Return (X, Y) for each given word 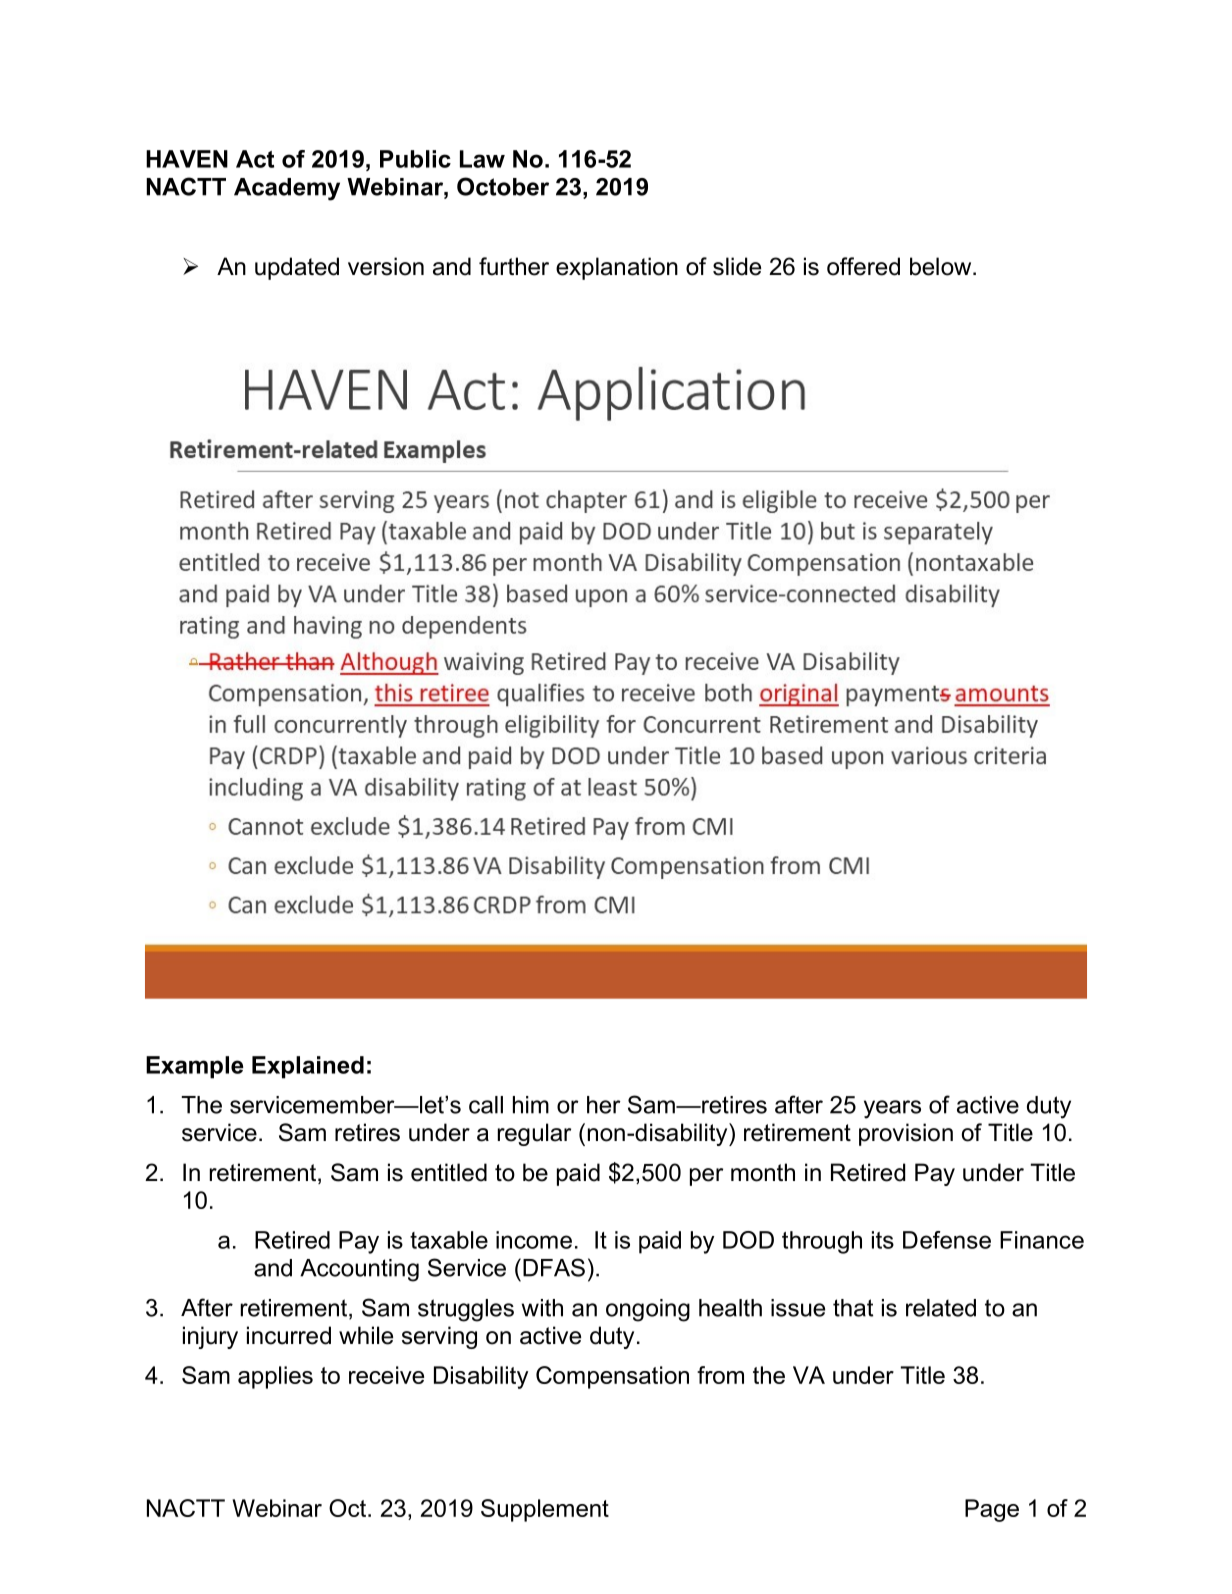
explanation (617, 268)
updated (297, 268)
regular (534, 1134)
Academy (287, 189)
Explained (308, 1067)
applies (275, 1377)
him (531, 1105)
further (514, 266)
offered (863, 266)
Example (194, 1067)
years (892, 1109)
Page (992, 1510)
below (942, 266)
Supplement (545, 1510)
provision (906, 1134)
